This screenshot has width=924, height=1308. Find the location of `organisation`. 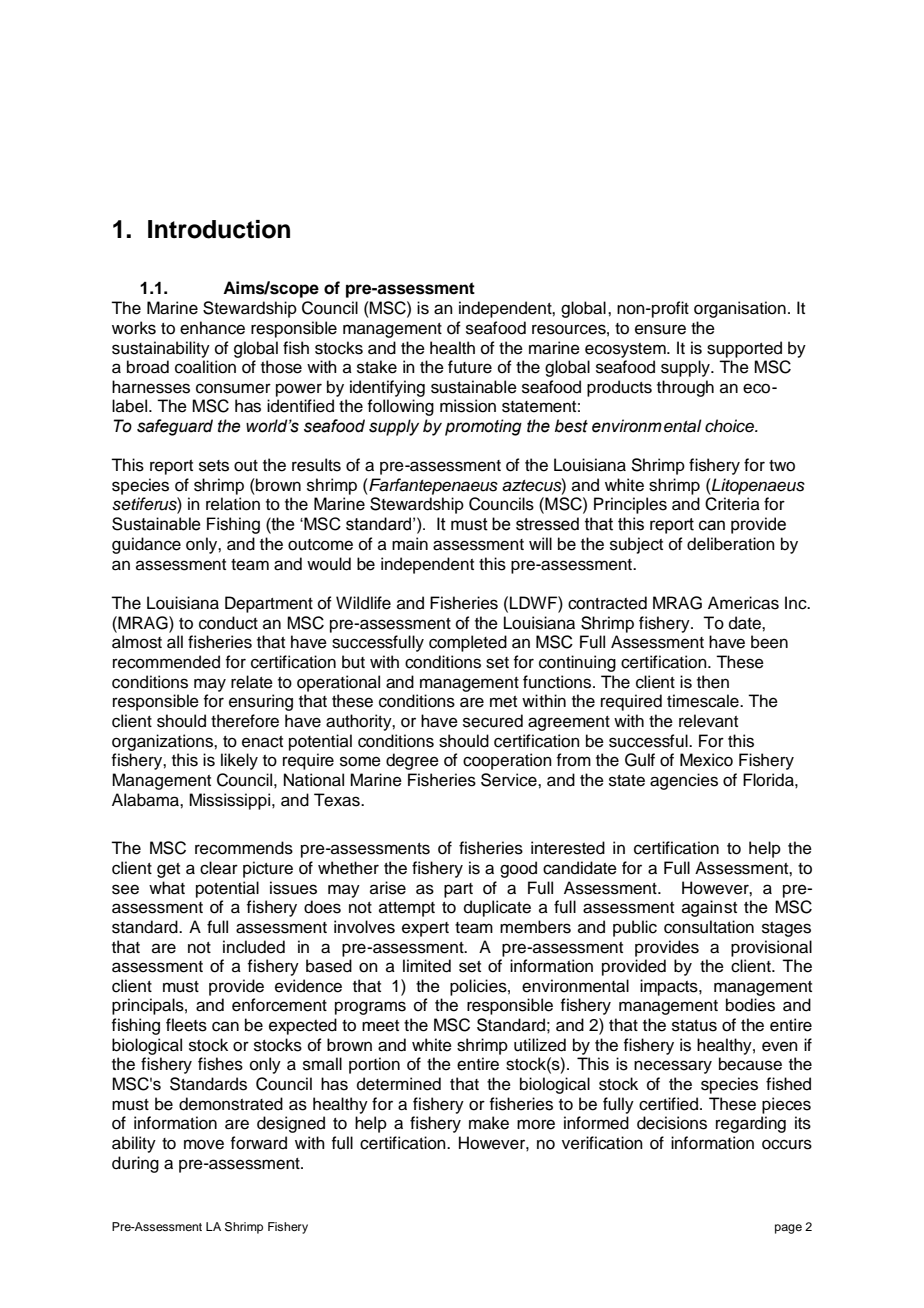

organisation is located at coordinates (740, 309).
